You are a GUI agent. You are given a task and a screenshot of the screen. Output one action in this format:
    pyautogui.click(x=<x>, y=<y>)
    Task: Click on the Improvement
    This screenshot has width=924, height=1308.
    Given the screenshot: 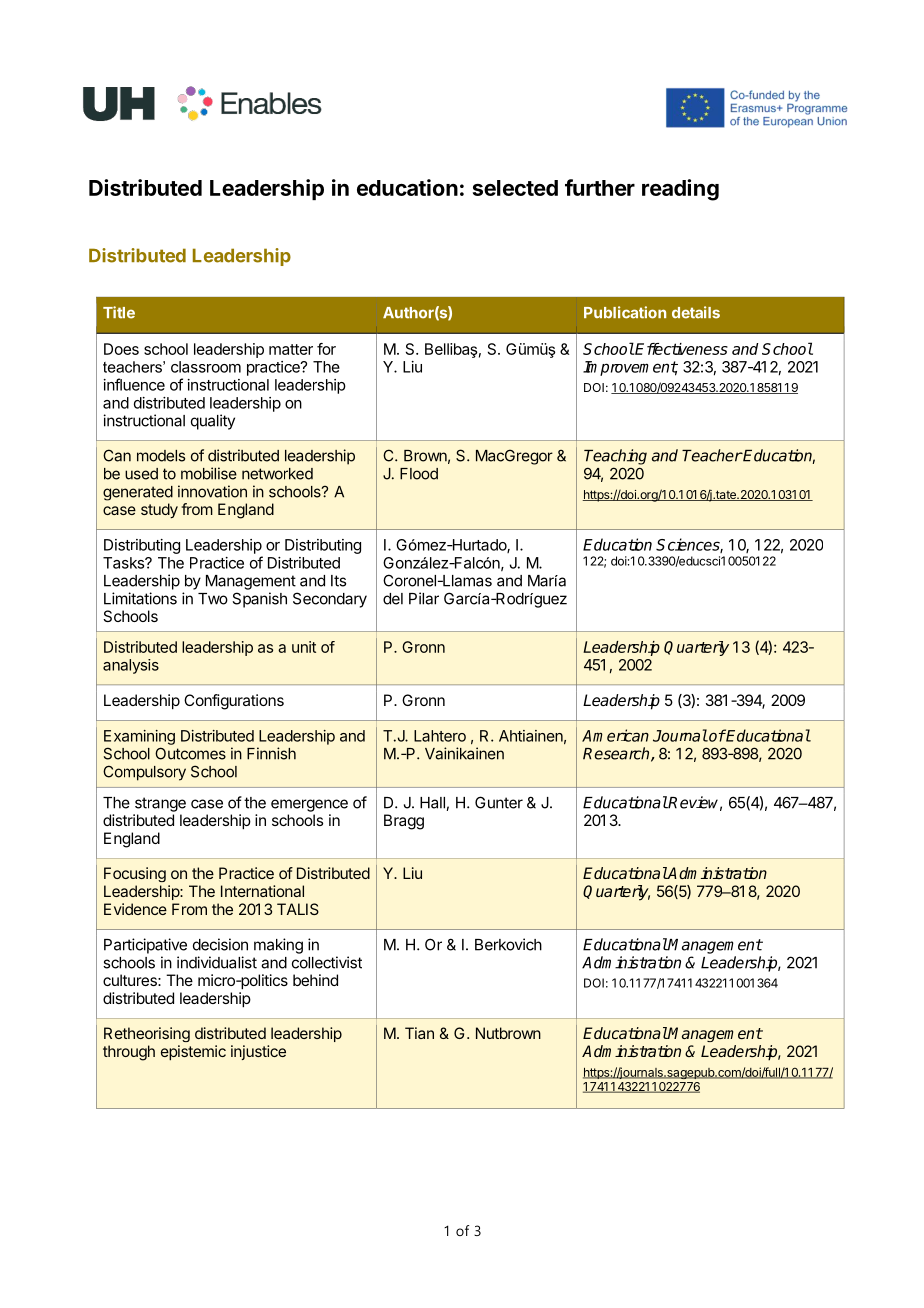 What is the action you would take?
    pyautogui.click(x=630, y=368)
